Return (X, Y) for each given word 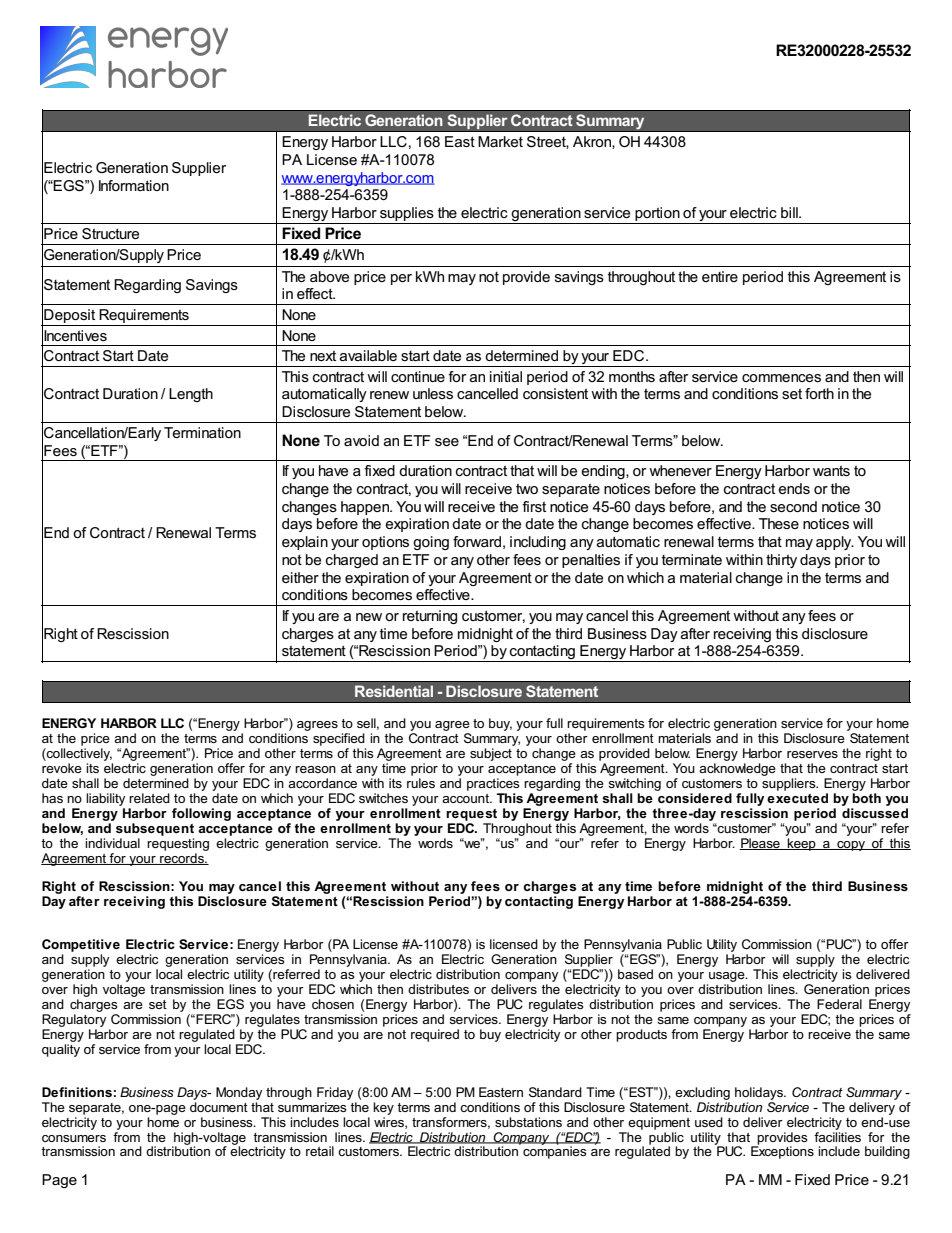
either (300, 577)
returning (430, 617)
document (219, 1105)
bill (790, 212)
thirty (781, 561)
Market (500, 141)
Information (134, 185)
